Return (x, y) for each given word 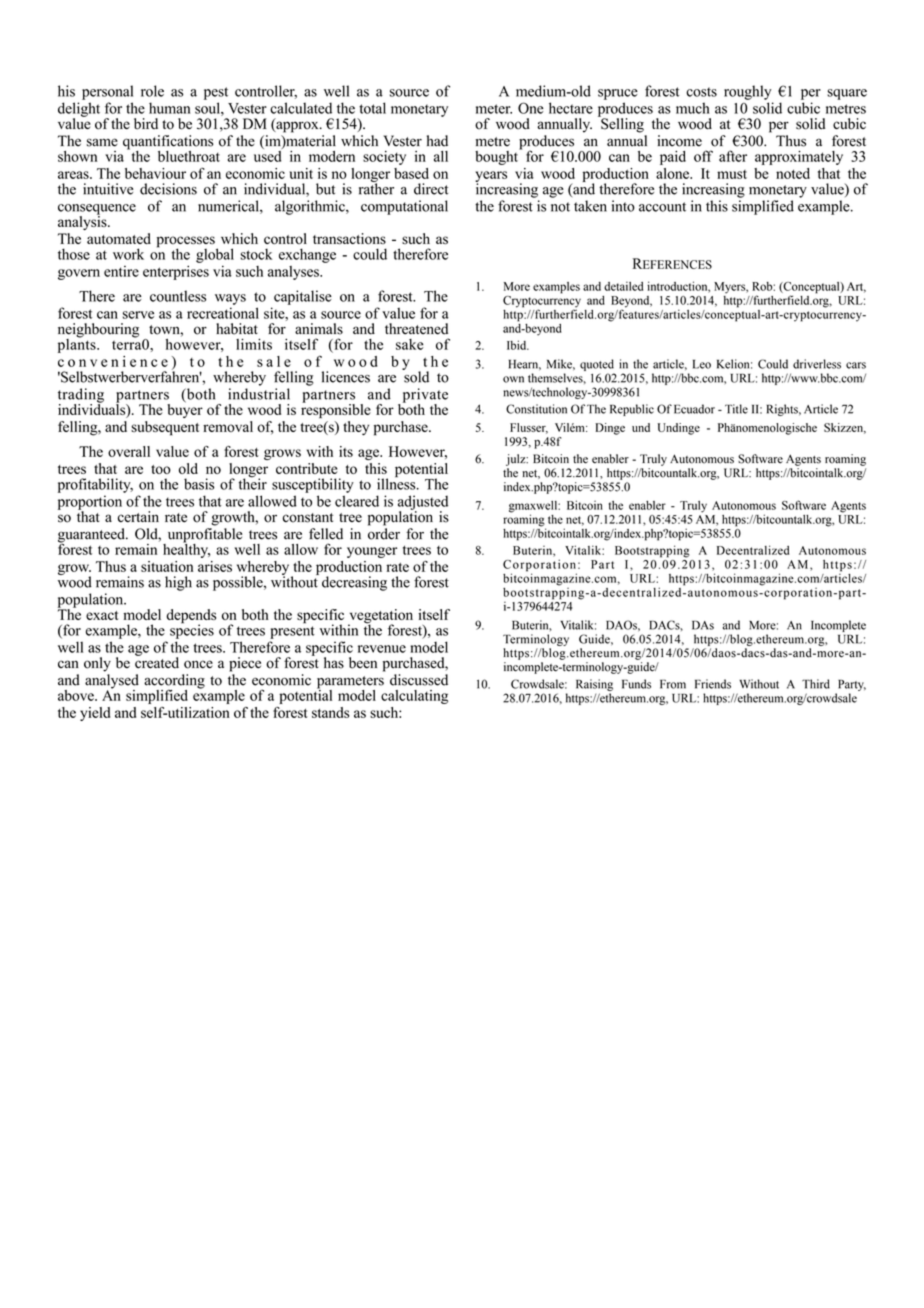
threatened (416, 329)
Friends (713, 684)
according (174, 682)
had (437, 141)
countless (178, 296)
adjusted (423, 503)
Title (736, 409)
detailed (623, 286)
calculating (414, 697)
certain (138, 516)
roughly (748, 92)
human (169, 108)
